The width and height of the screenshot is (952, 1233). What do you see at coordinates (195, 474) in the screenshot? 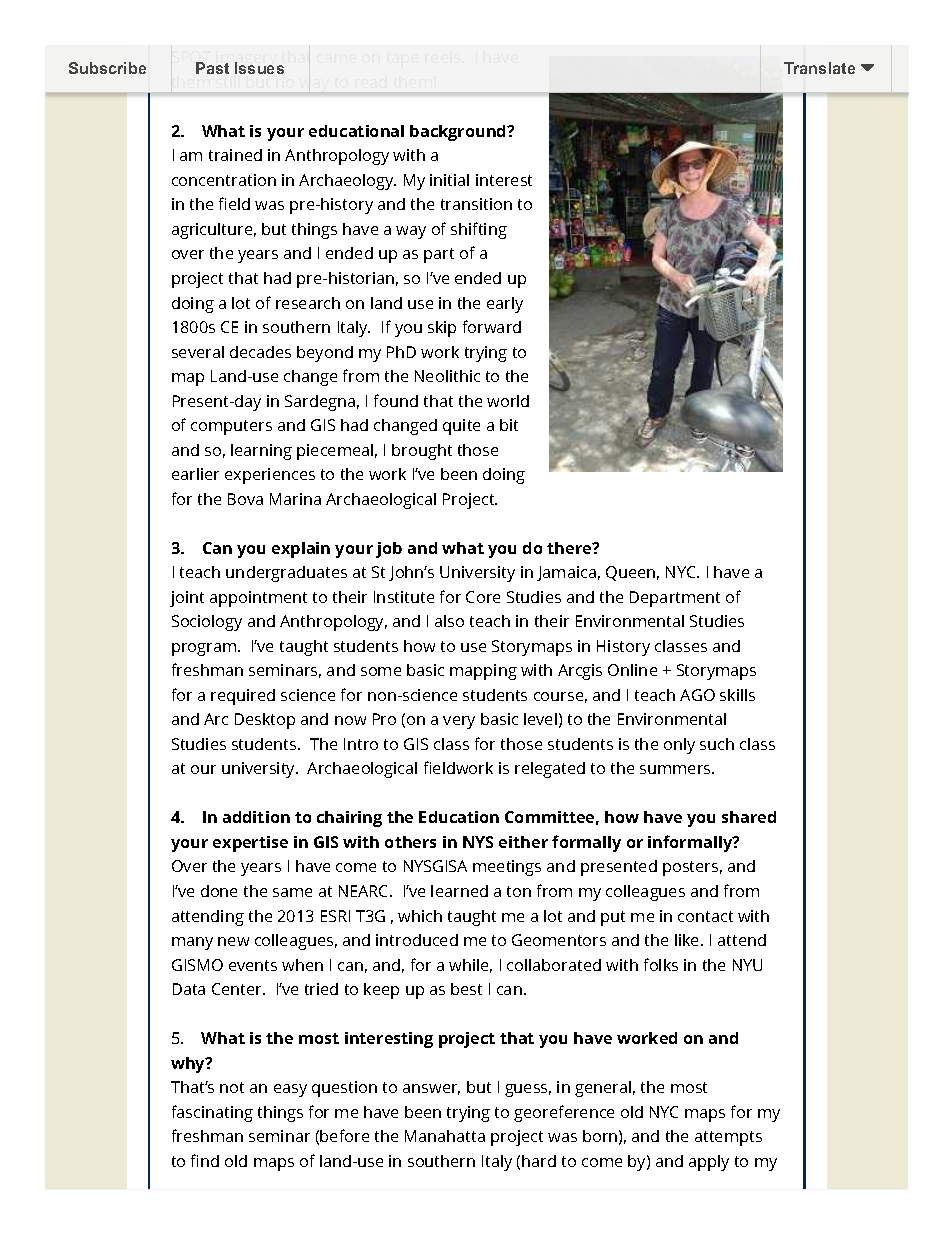
I see `earlier` at bounding box center [195, 474].
